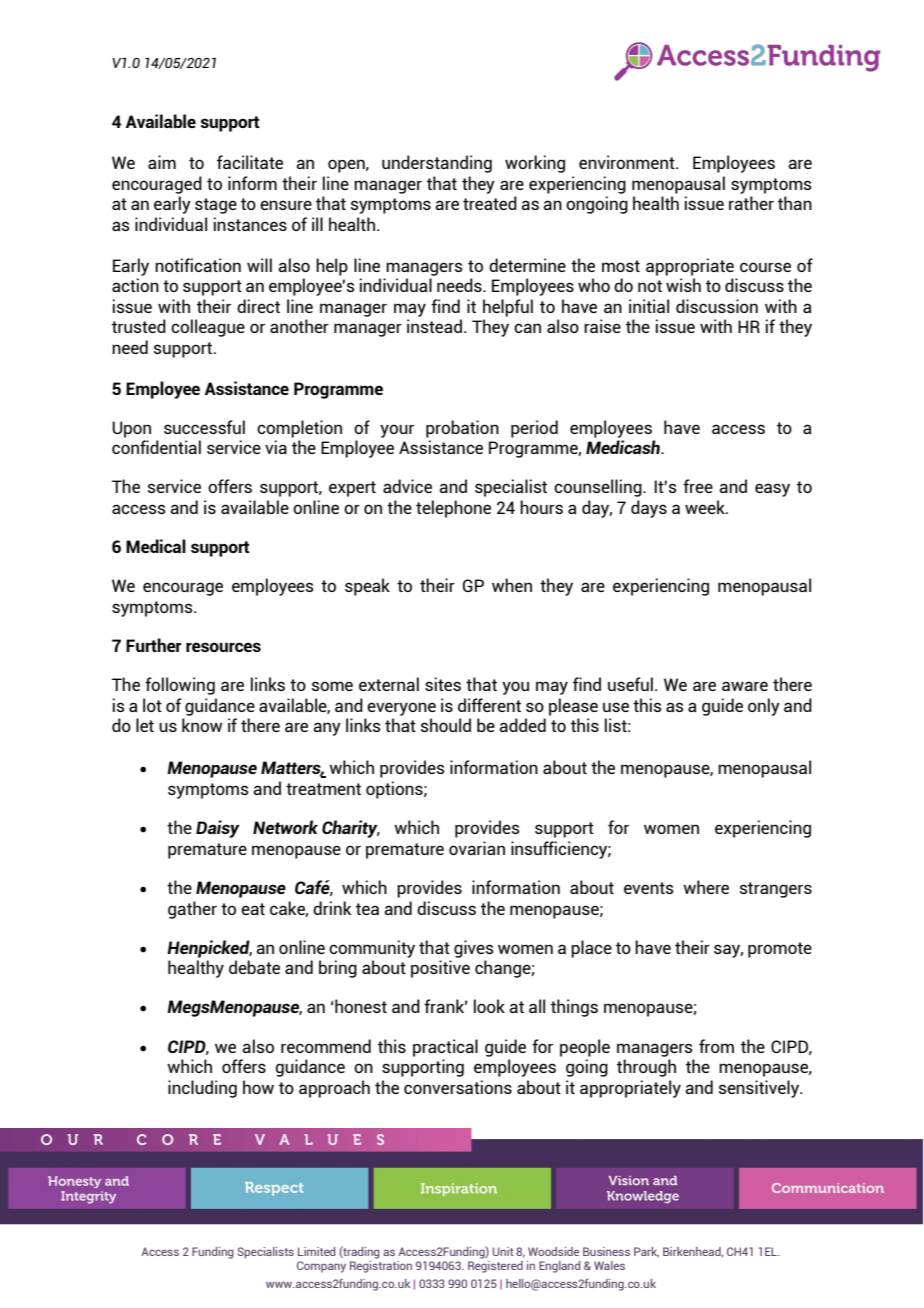 This page has height=1308, width=924. Describe the element at coordinates (751, 203) in the page. I see `rather` at that location.
